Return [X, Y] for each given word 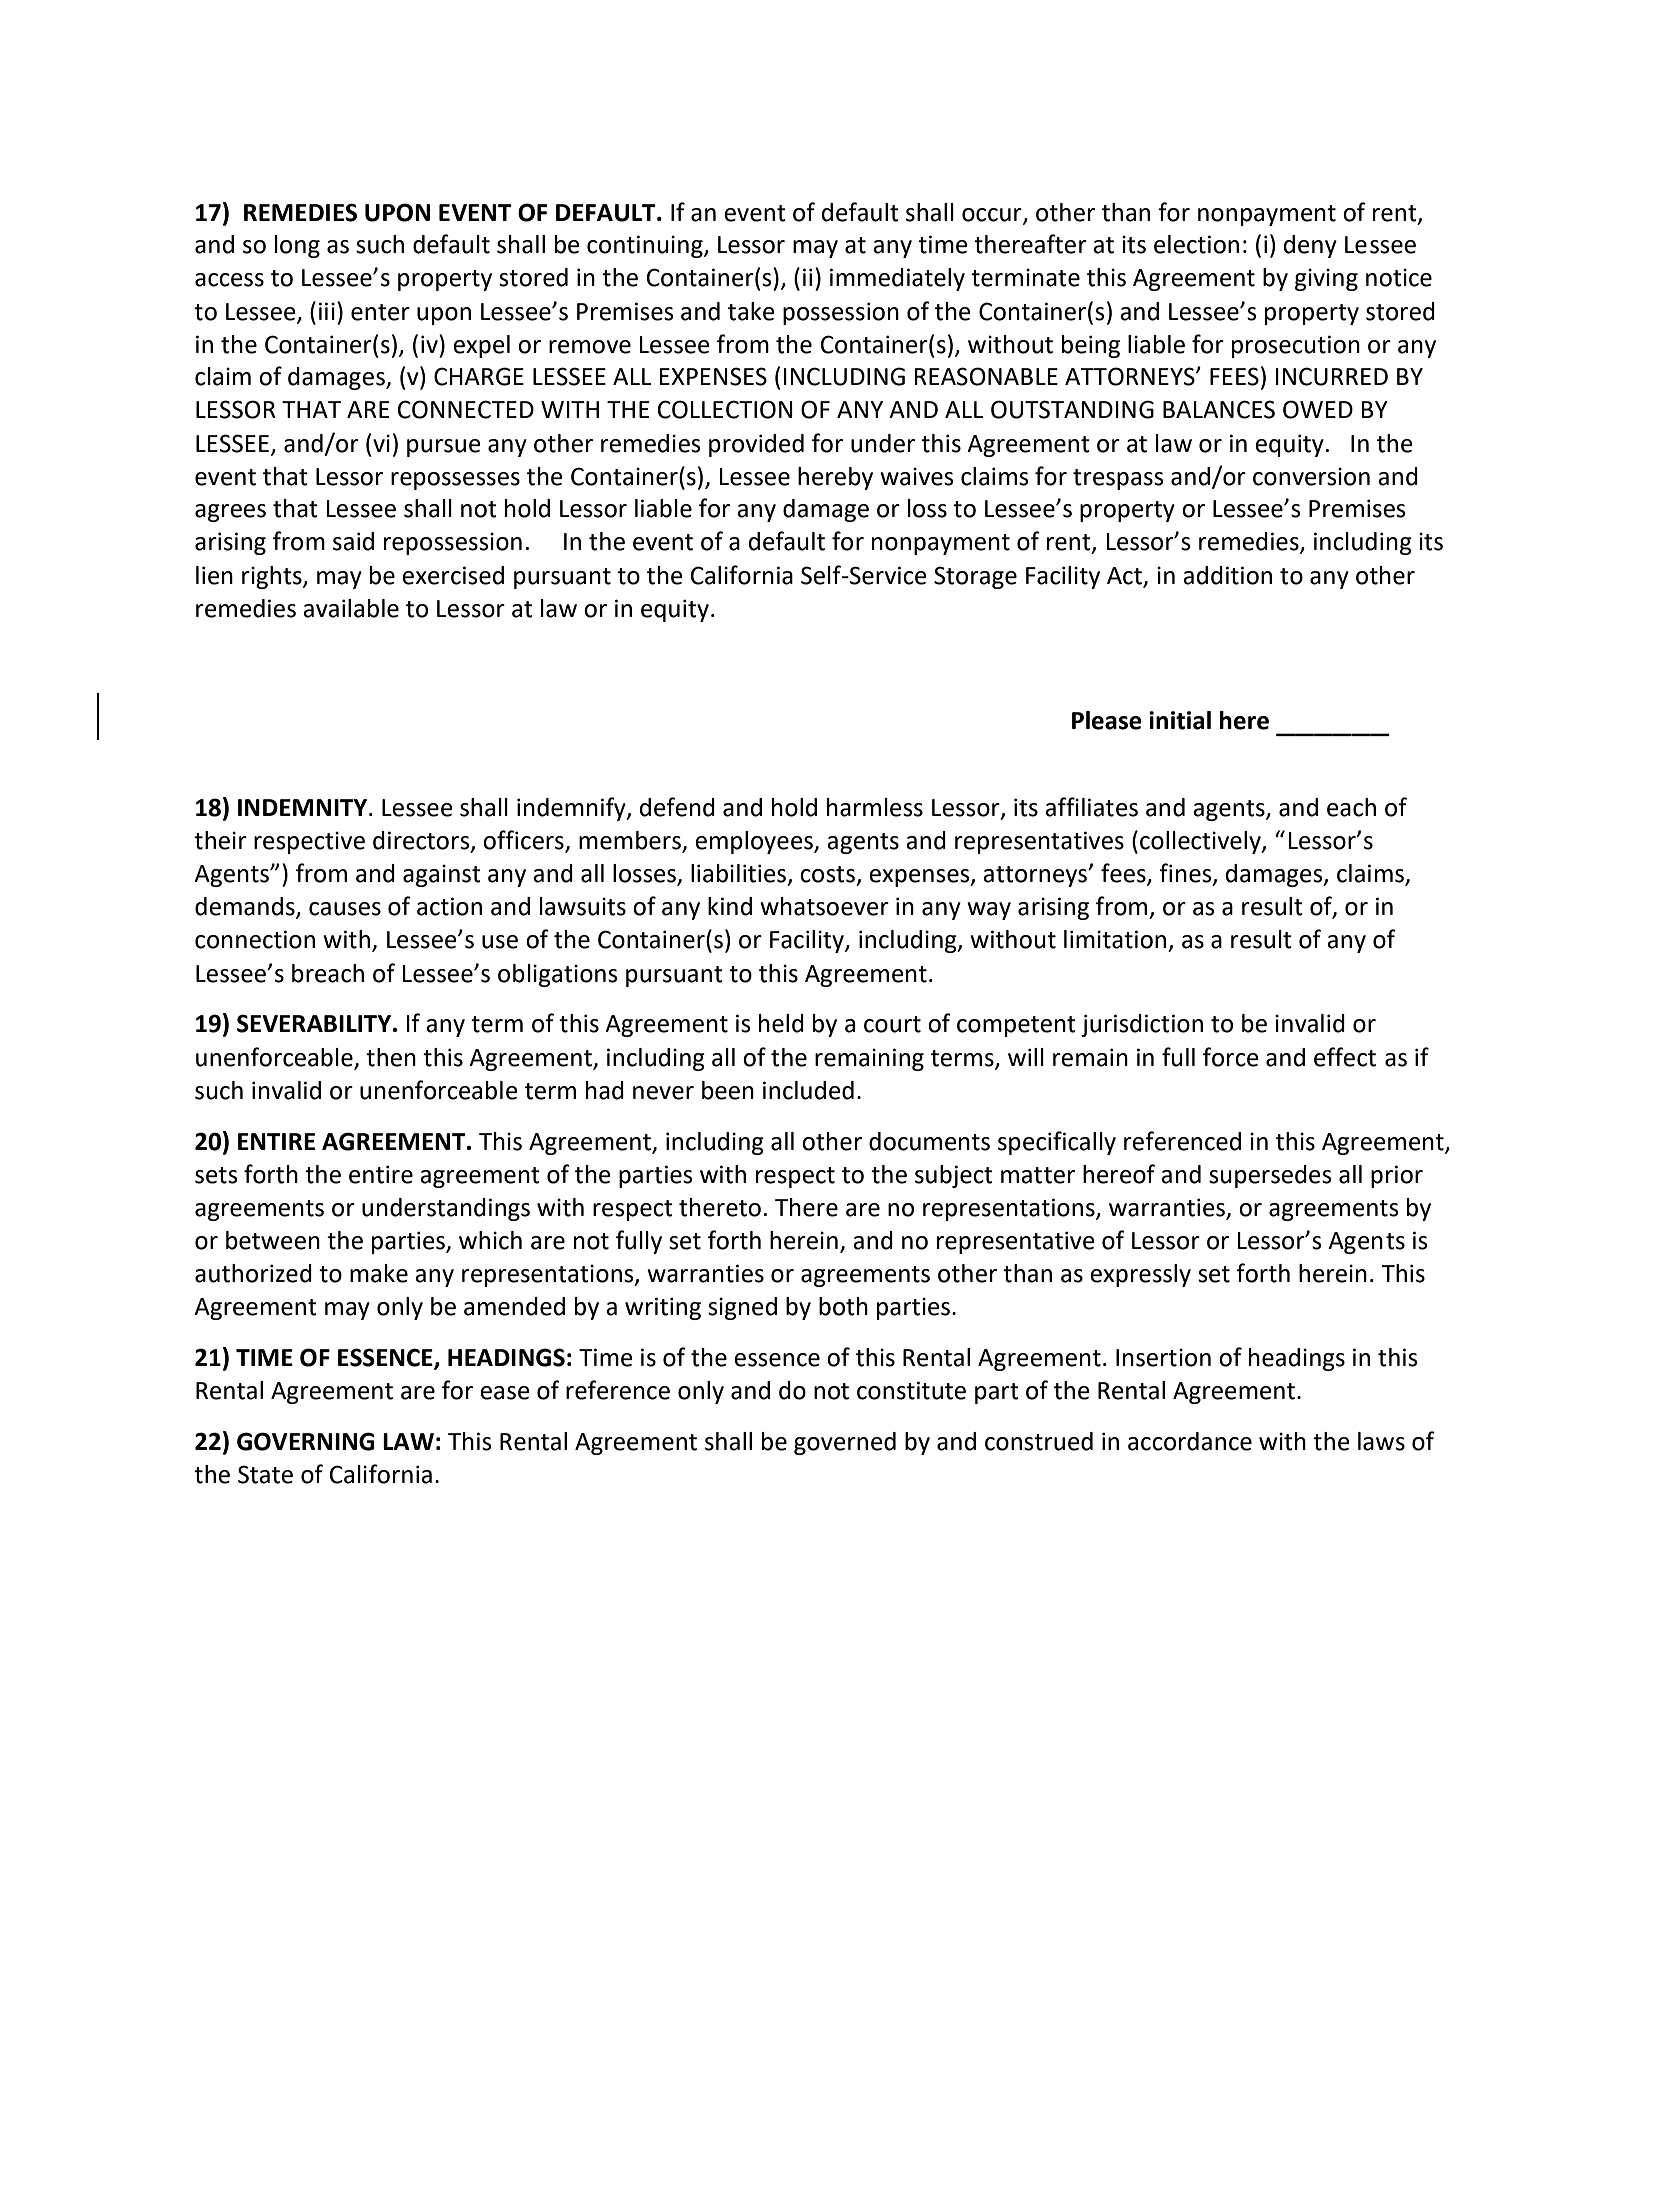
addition [1227, 575]
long [297, 246]
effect [1345, 1057]
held [781, 1023]
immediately [897, 279]
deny [1310, 246]
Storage [975, 577]
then [391, 1057]
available [351, 608]
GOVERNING [306, 1441]
